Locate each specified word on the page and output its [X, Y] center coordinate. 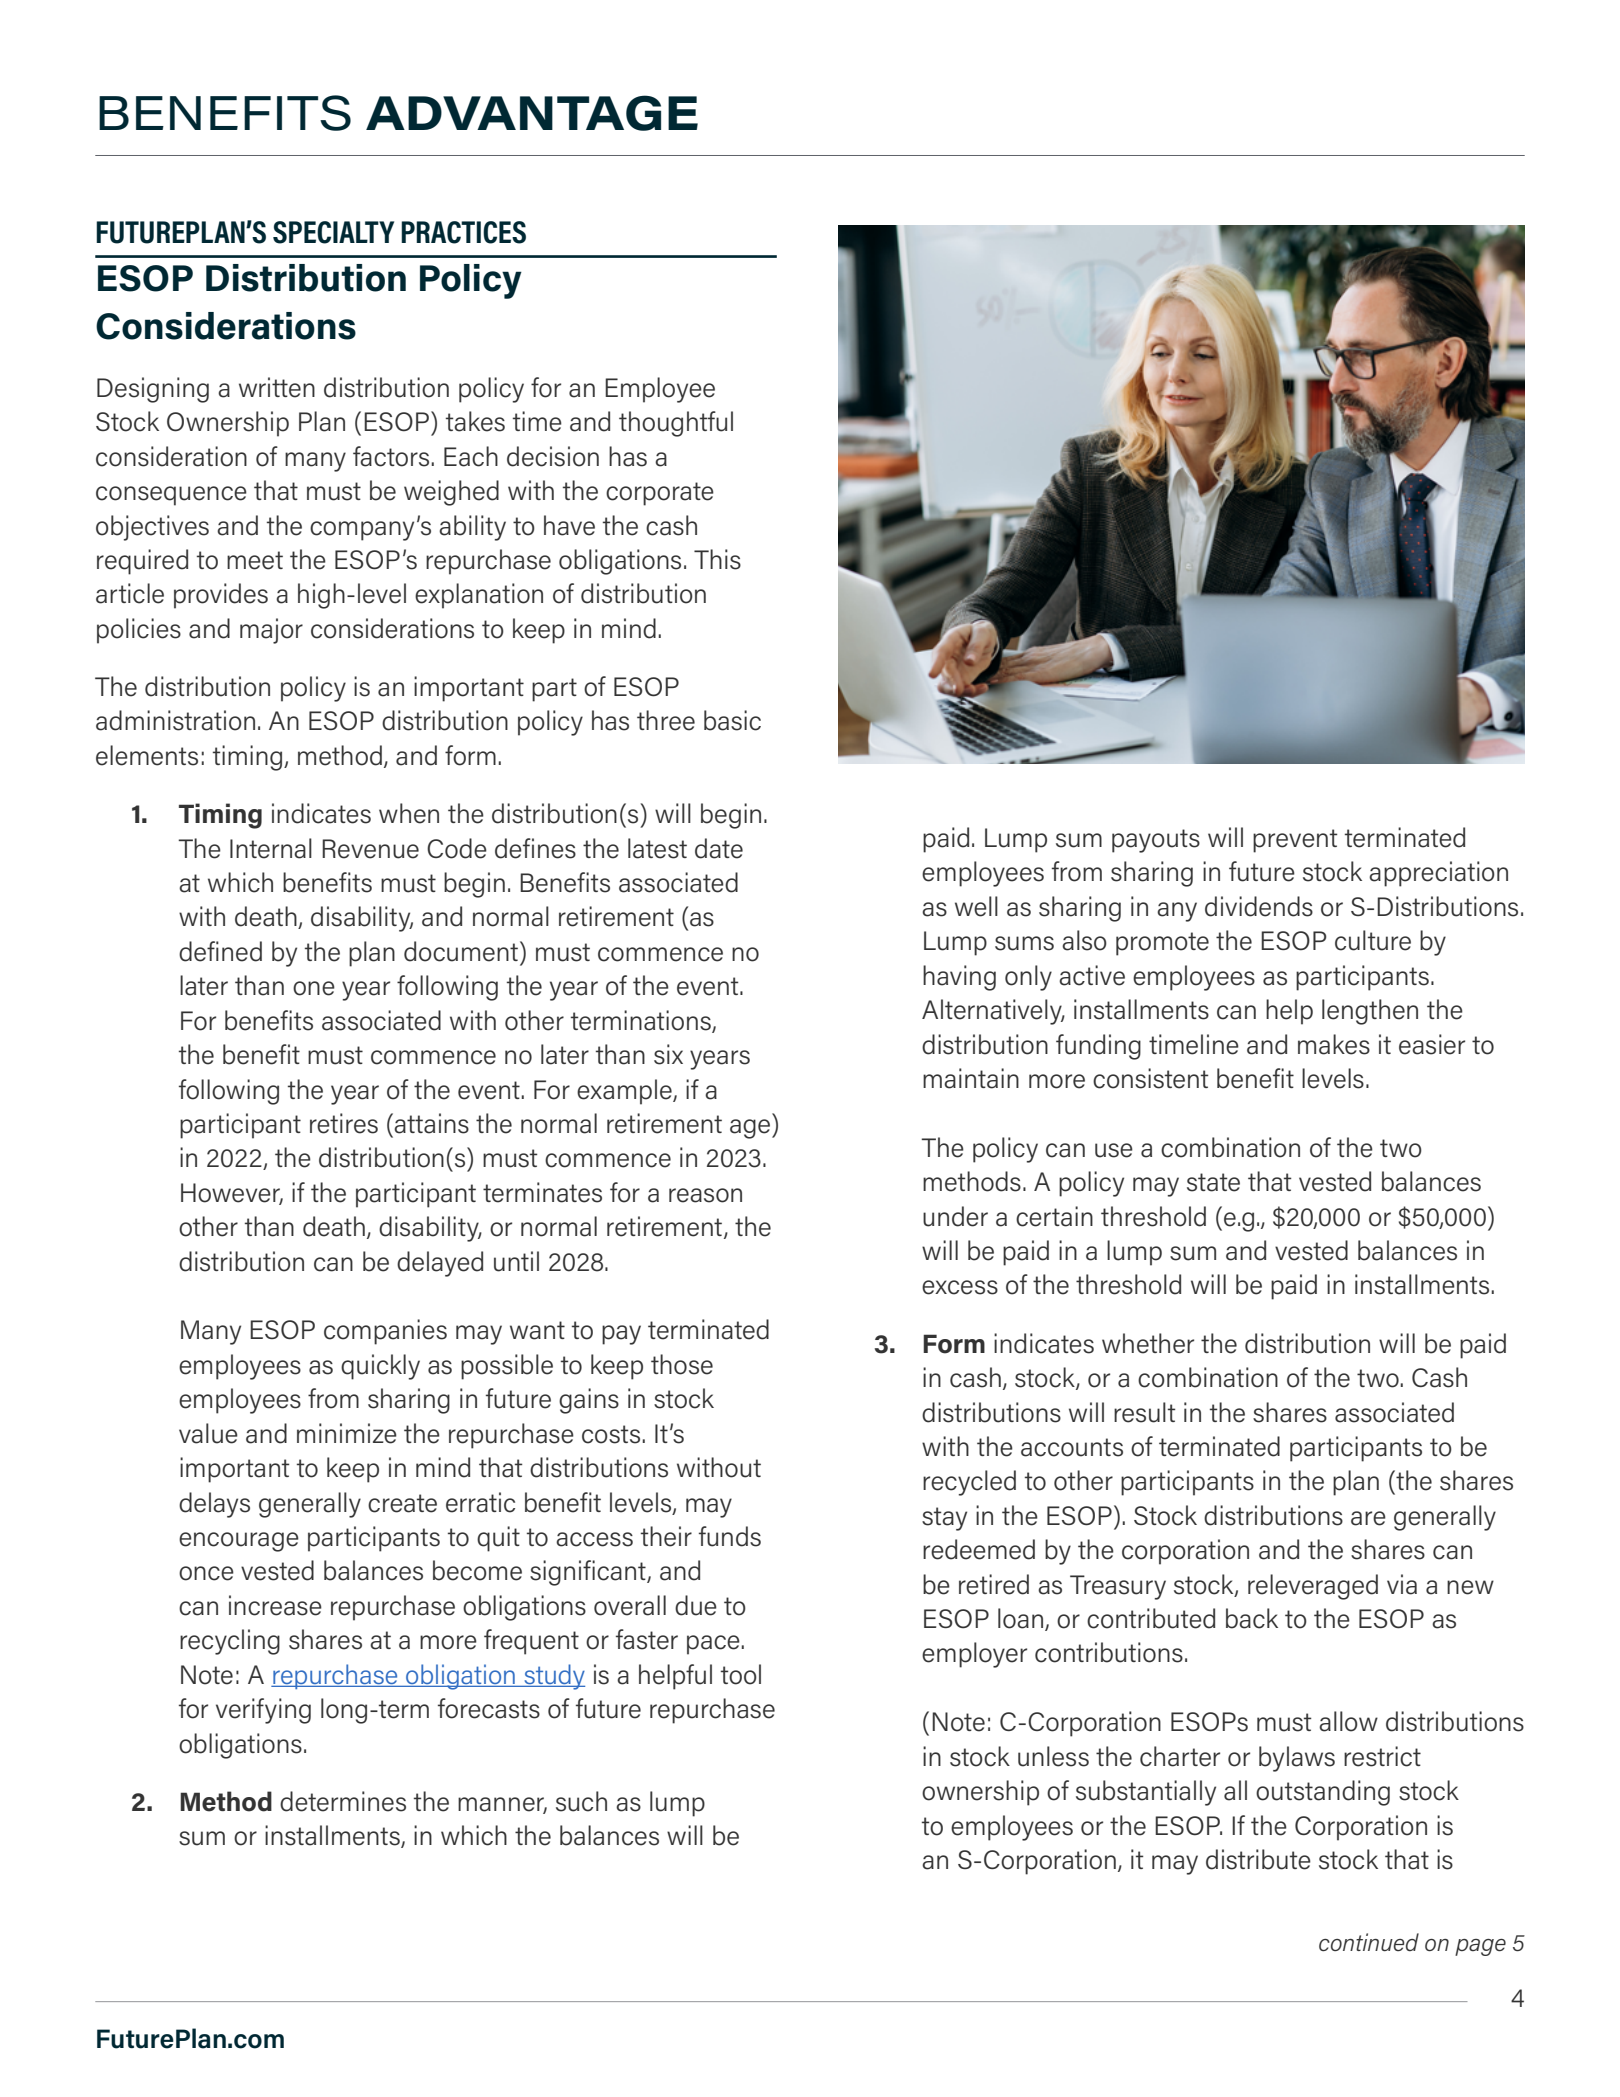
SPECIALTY [333, 232]
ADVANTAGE [532, 113]
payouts [1156, 841]
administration [175, 720]
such [581, 1801]
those [682, 1364]
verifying [263, 1711]
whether [1148, 1343]
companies [385, 1332]
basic [732, 720]
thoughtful [676, 424]
